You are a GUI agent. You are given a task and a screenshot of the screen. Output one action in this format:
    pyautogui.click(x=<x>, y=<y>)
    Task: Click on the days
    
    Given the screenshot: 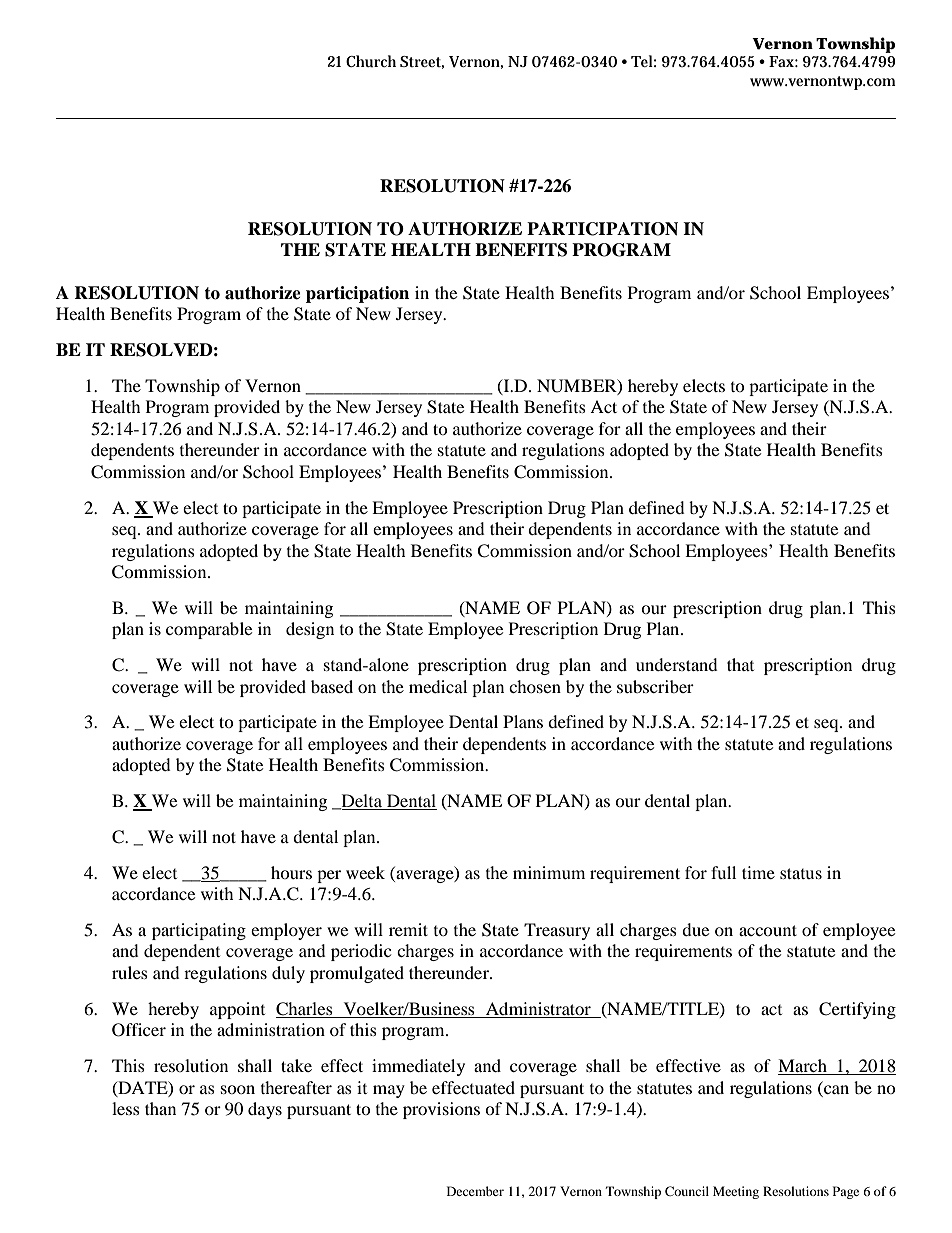 What is the action you would take?
    pyautogui.click(x=265, y=1110)
